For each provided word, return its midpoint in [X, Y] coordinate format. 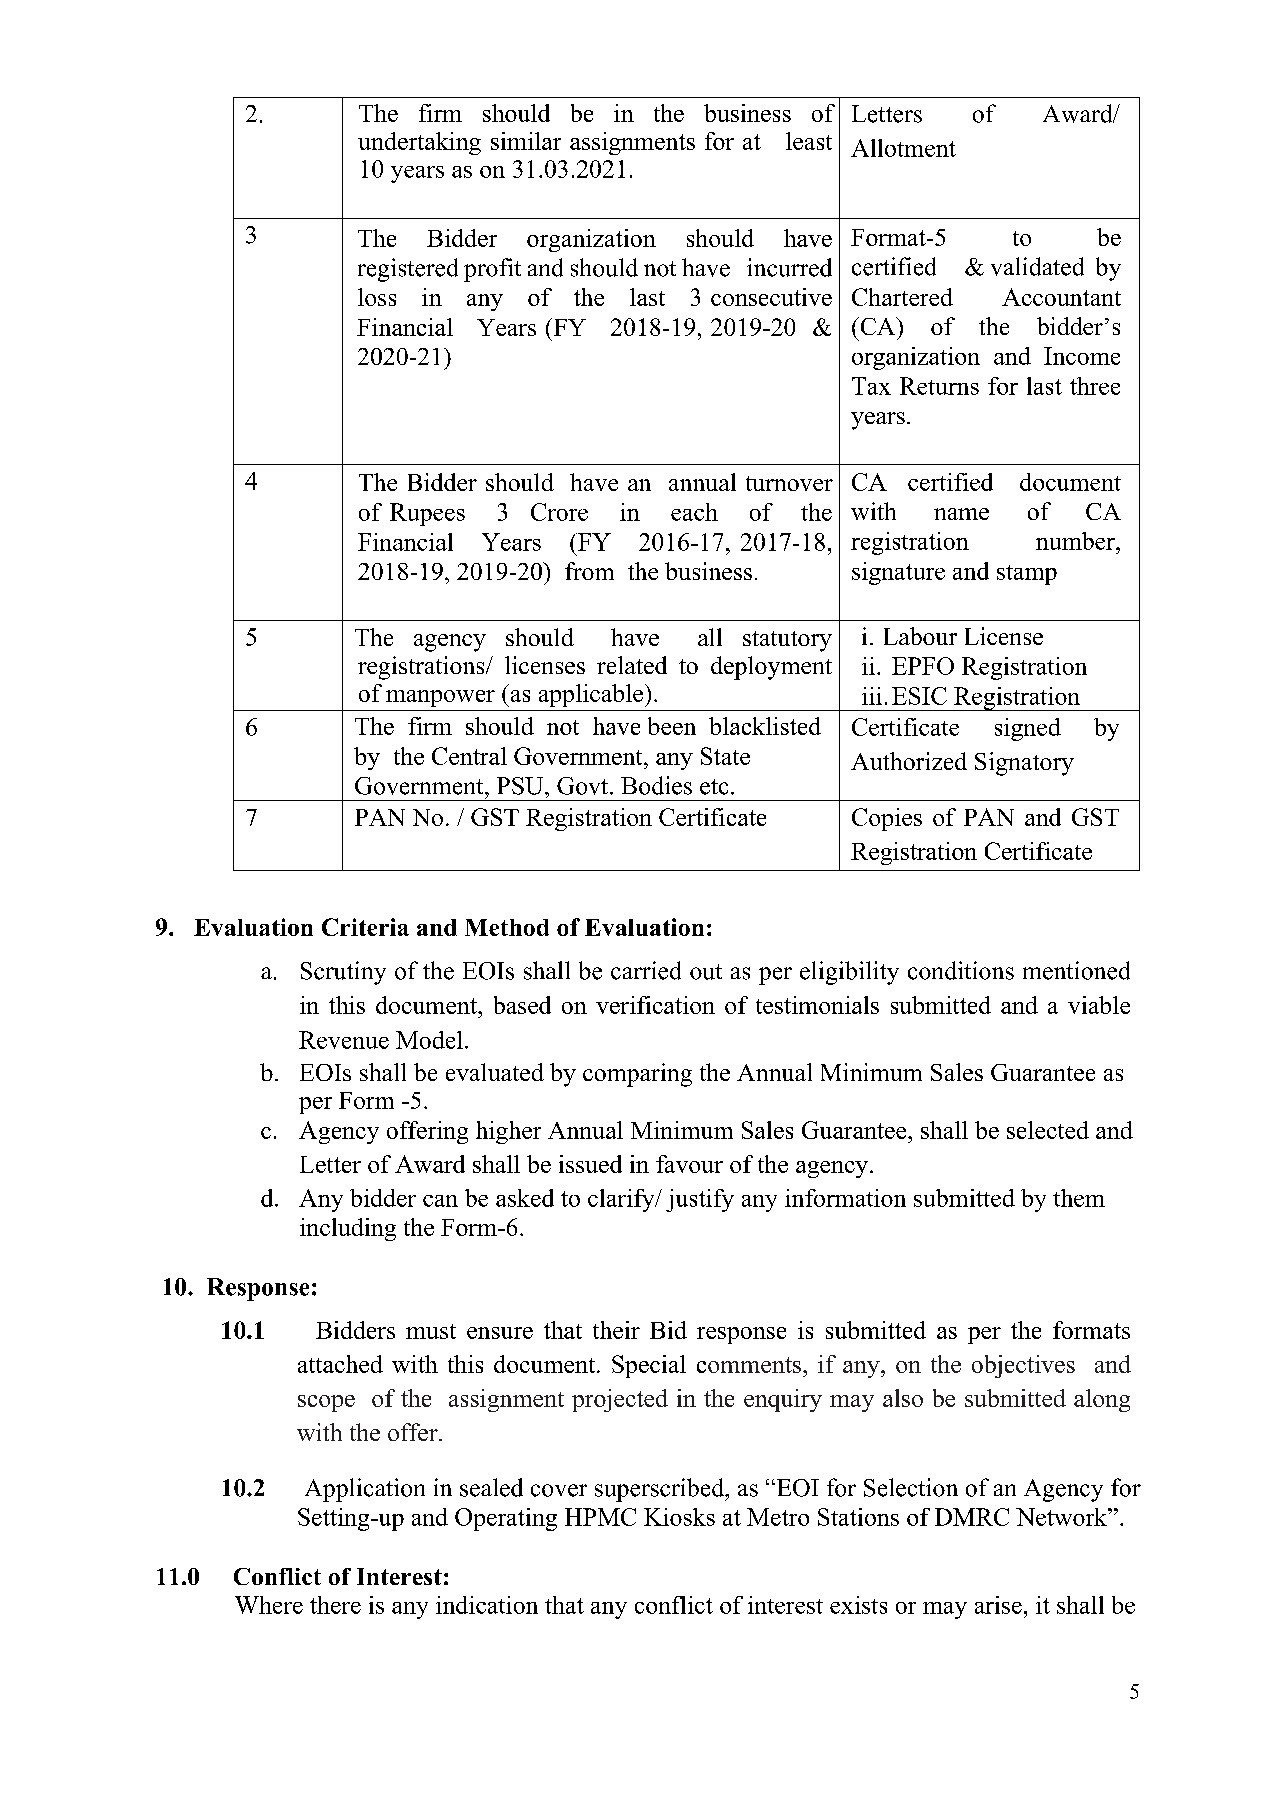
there [335, 1605]
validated [1037, 266]
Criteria [365, 927]
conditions [961, 970]
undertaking [419, 143]
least [809, 141]
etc [714, 787]
